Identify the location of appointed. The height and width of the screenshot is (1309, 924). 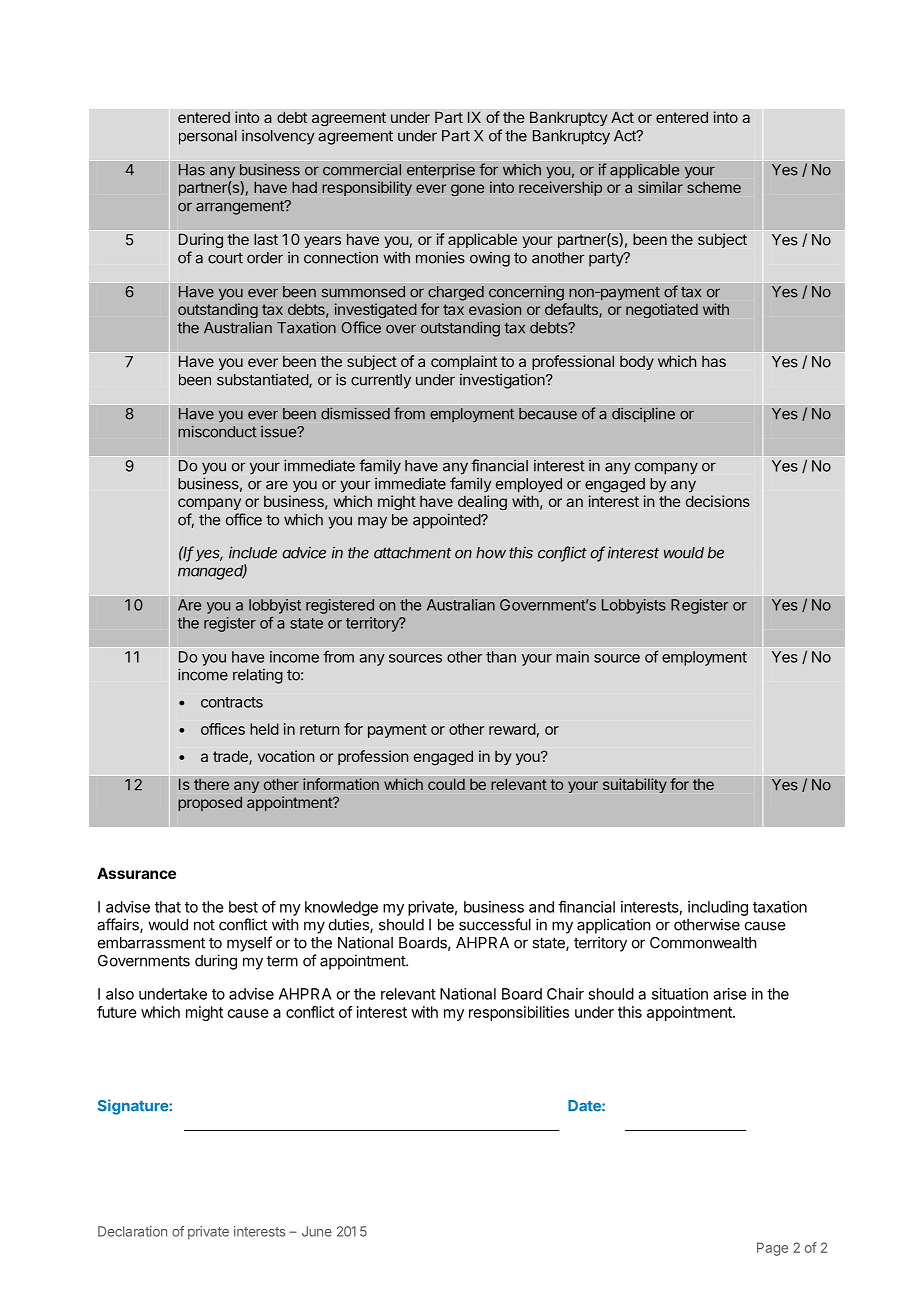
(447, 521).
